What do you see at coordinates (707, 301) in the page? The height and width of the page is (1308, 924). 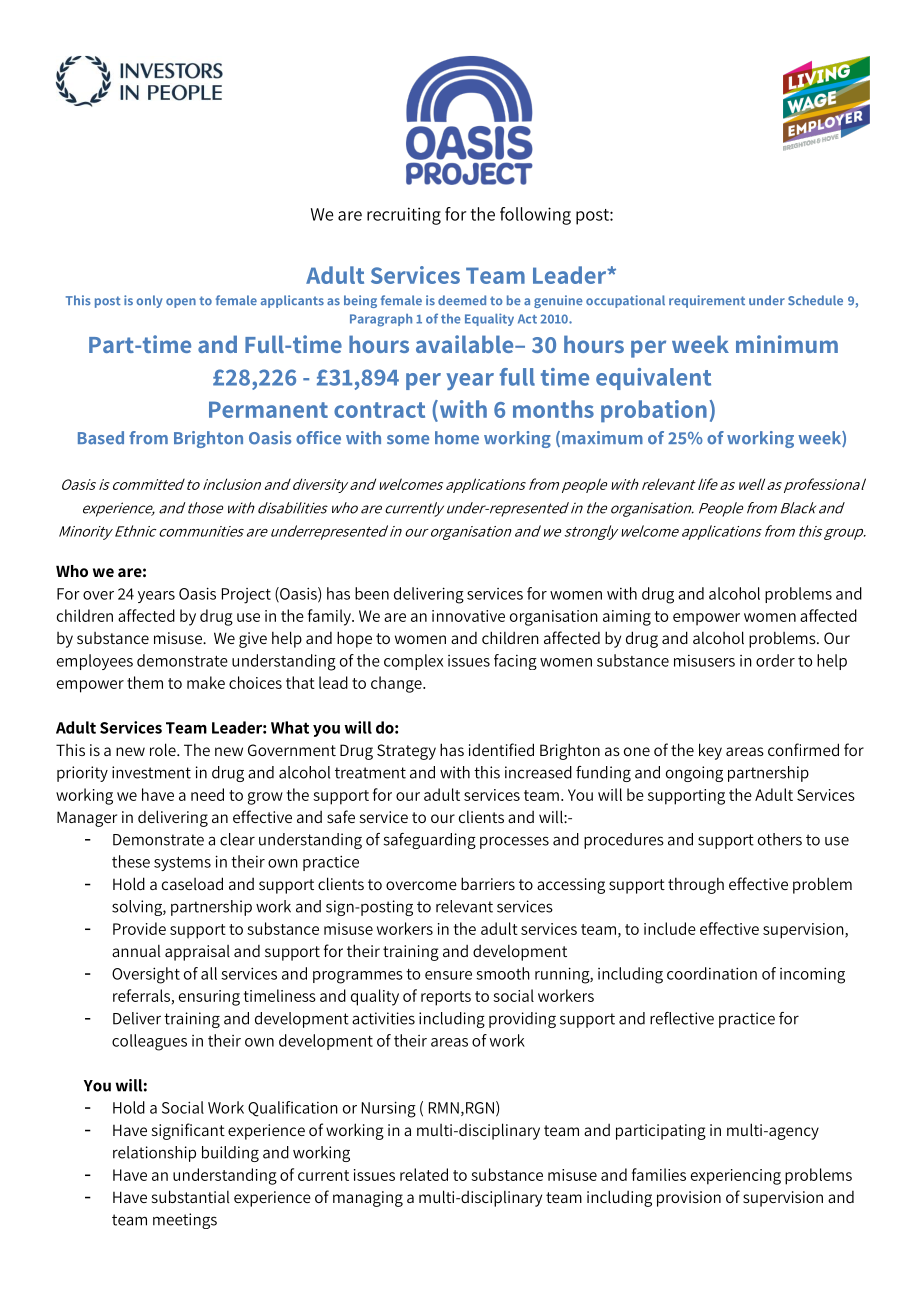 I see `requirement` at bounding box center [707, 301].
